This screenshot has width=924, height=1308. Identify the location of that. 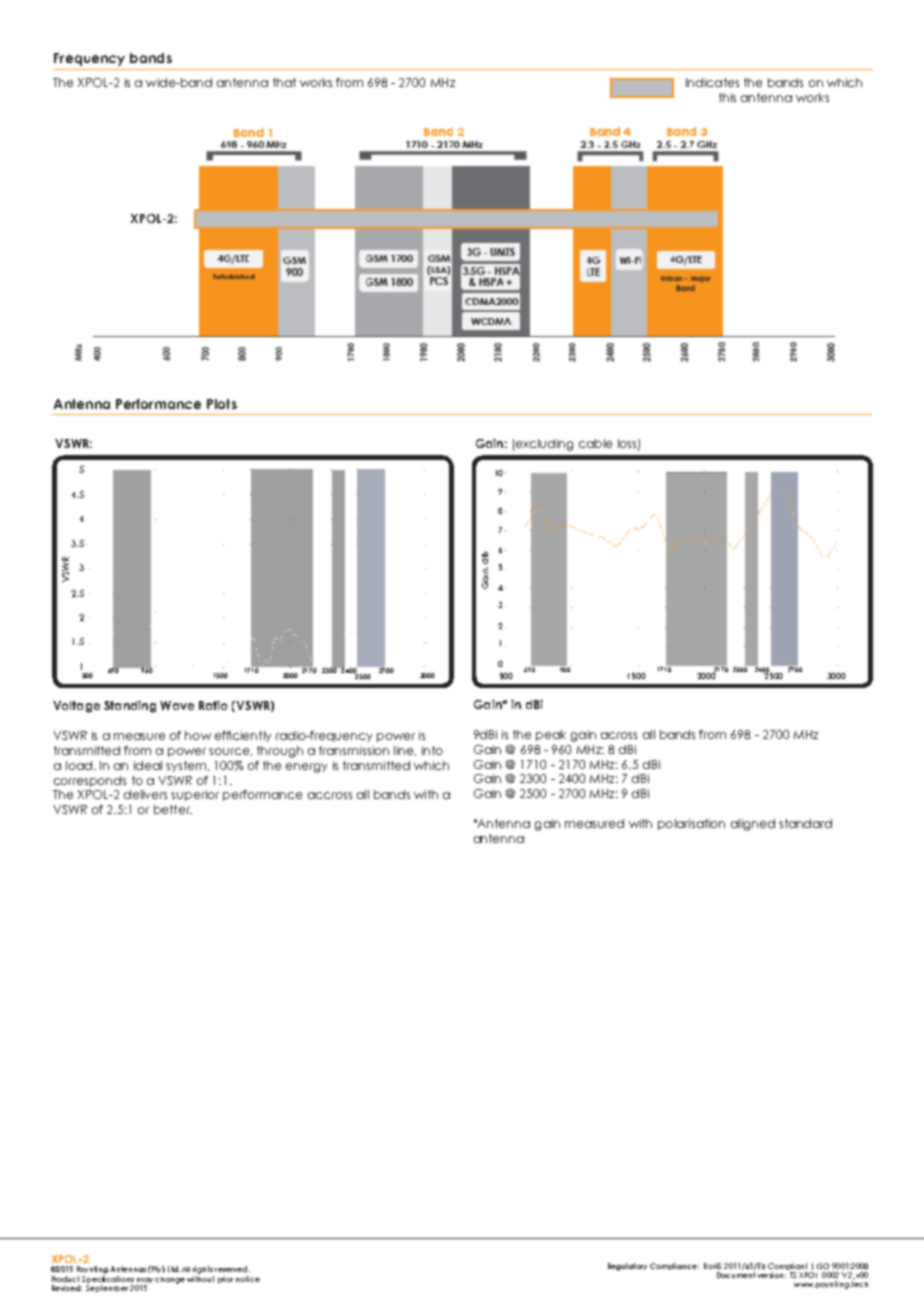
(284, 82).
